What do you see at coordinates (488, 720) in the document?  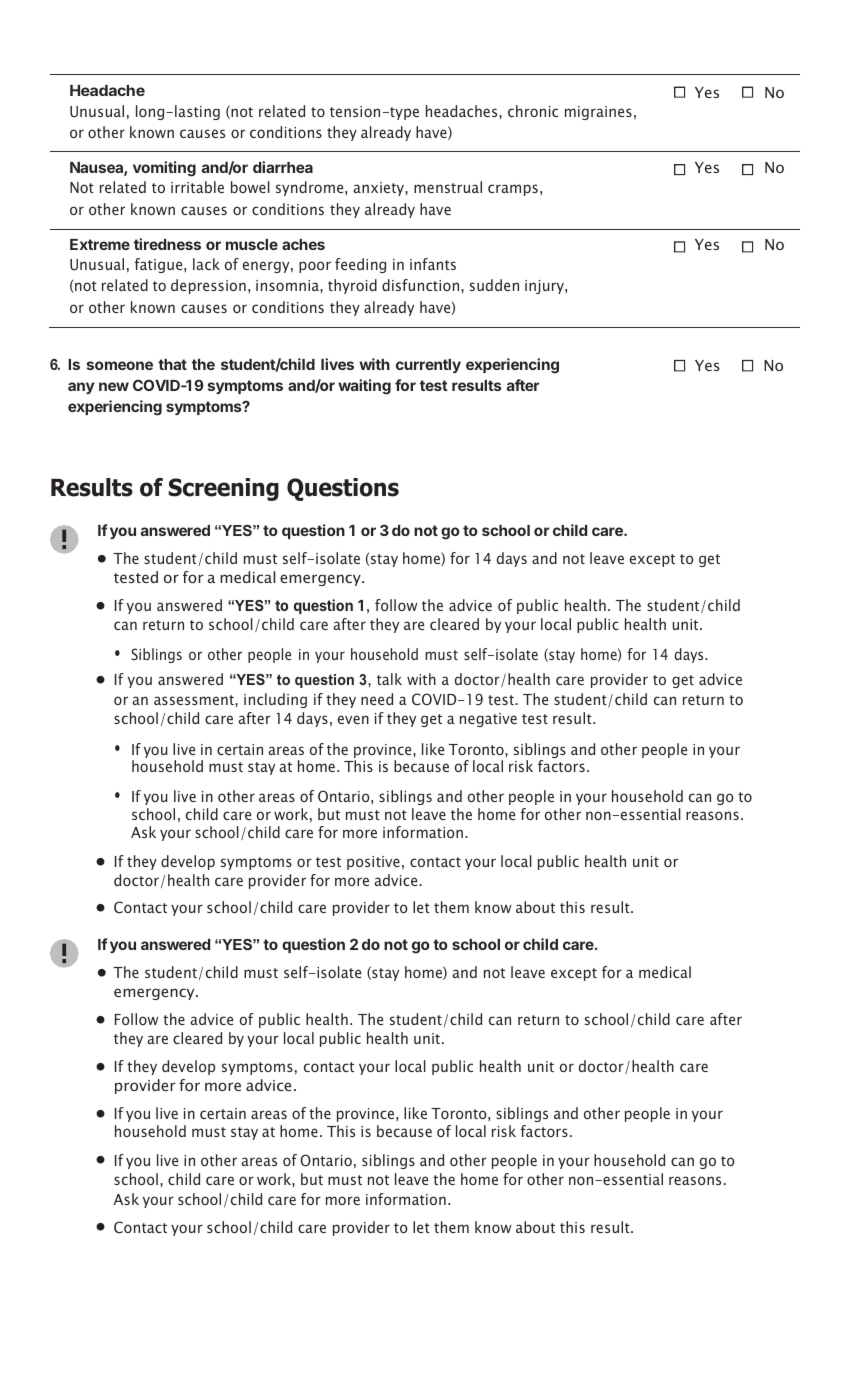 I see `negative` at bounding box center [488, 720].
